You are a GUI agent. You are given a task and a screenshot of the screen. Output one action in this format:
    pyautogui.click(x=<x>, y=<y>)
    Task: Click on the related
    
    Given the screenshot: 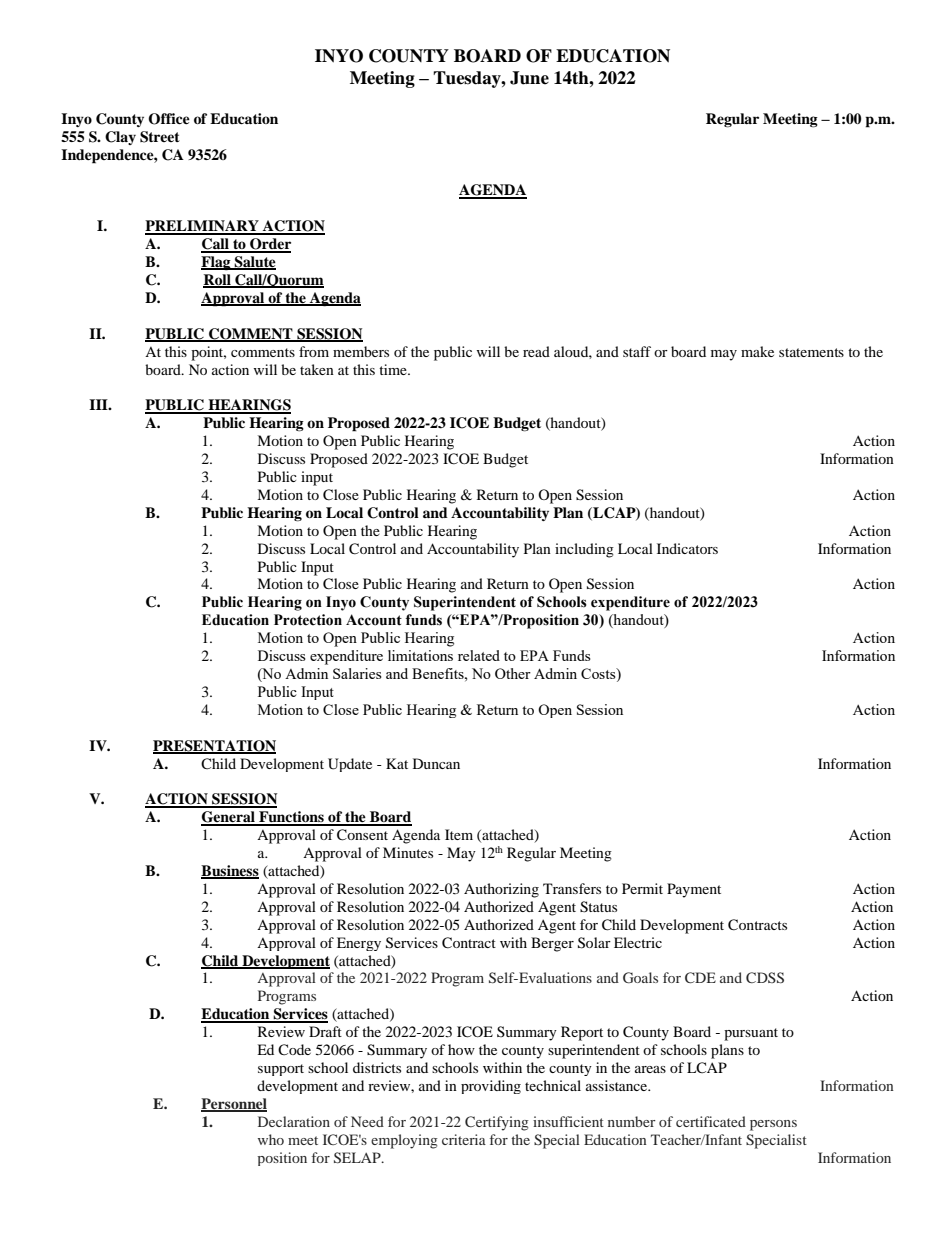 What is the action you would take?
    pyautogui.click(x=479, y=655)
